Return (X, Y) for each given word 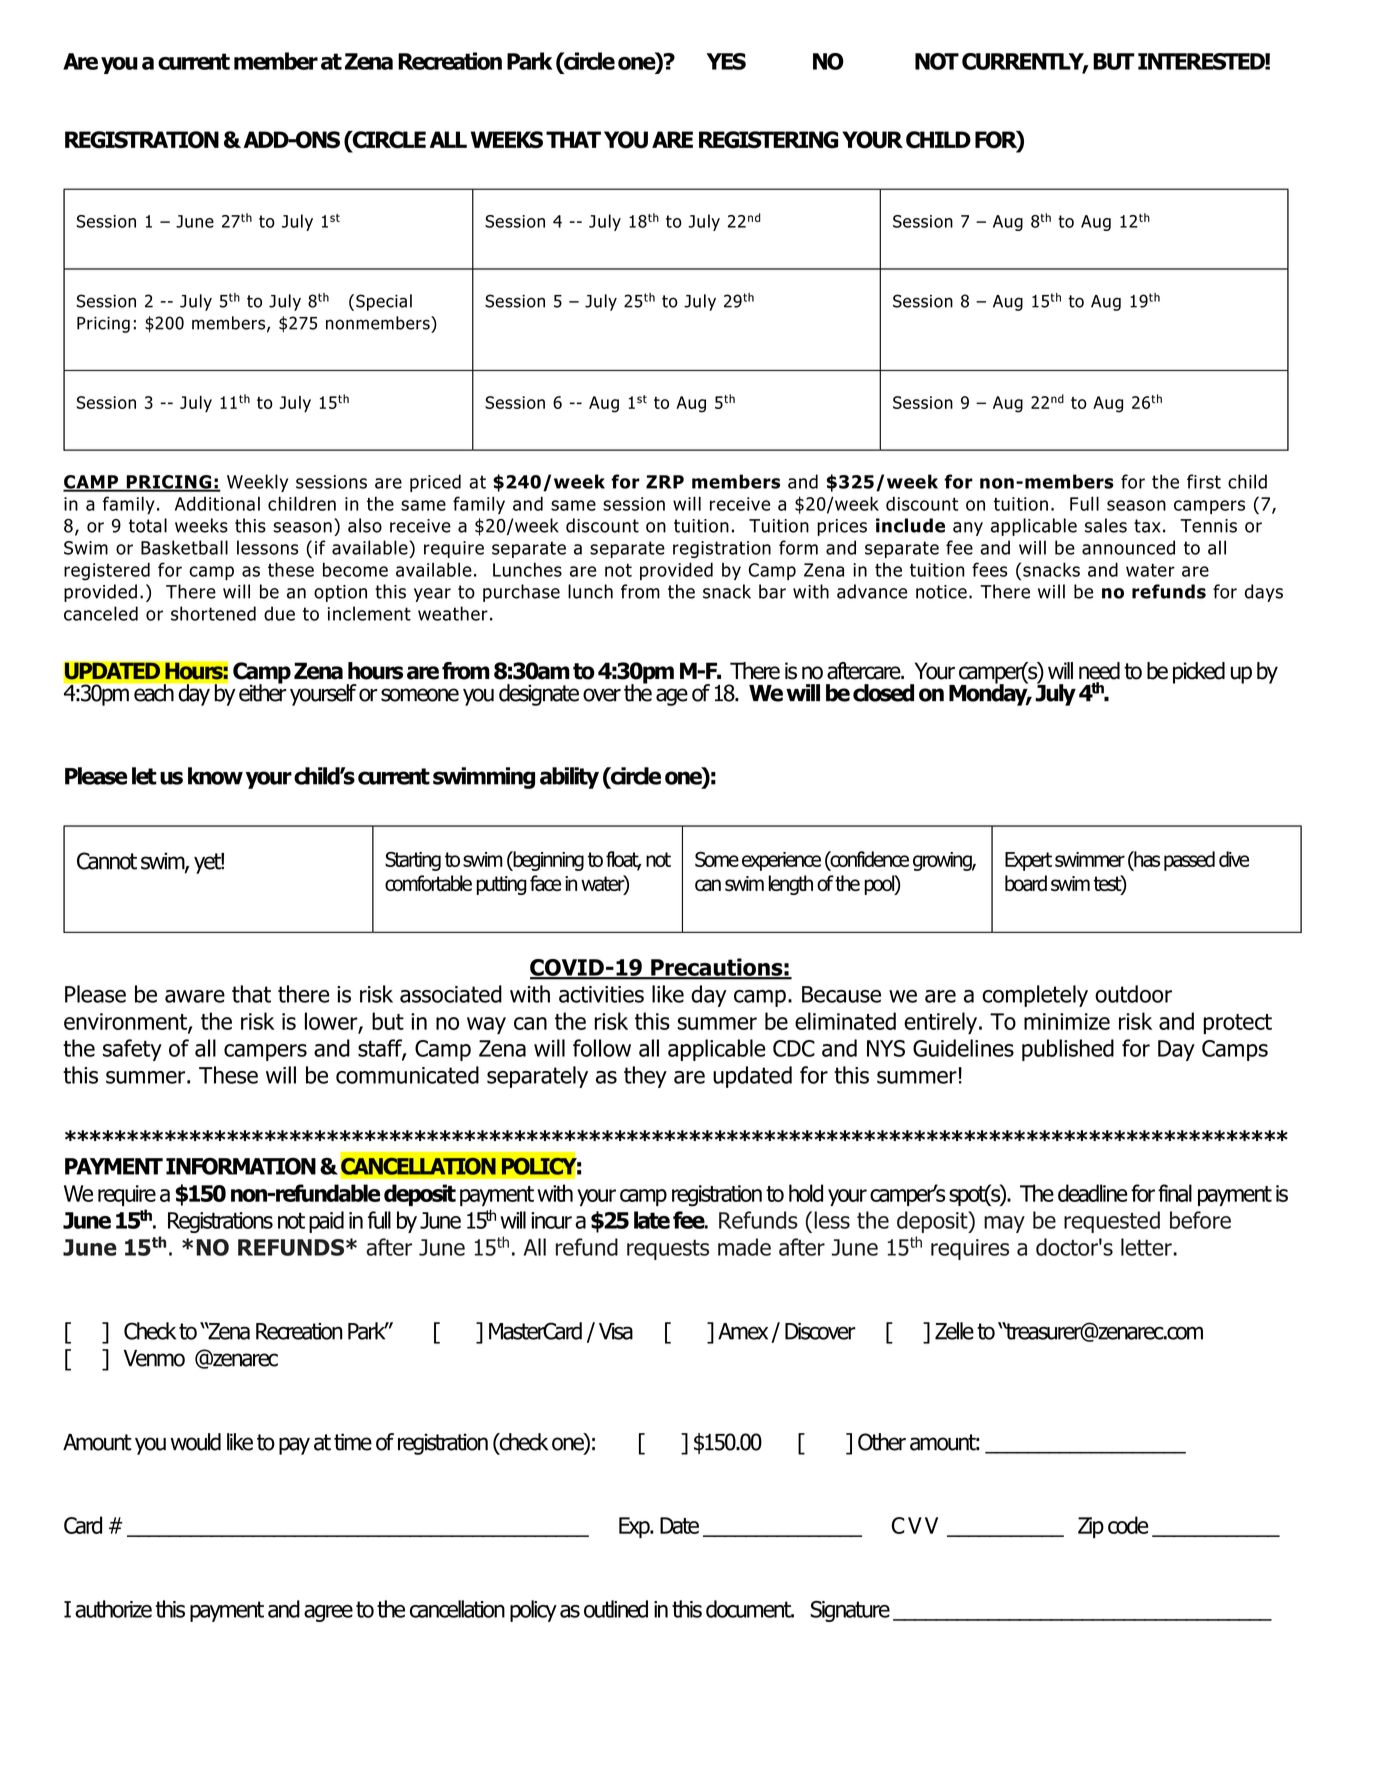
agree (328, 1613)
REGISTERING (768, 140)
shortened (213, 613)
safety (132, 1050)
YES (726, 61)
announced (1128, 547)
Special (384, 302)
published (1068, 1050)
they (645, 1077)
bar (772, 591)
